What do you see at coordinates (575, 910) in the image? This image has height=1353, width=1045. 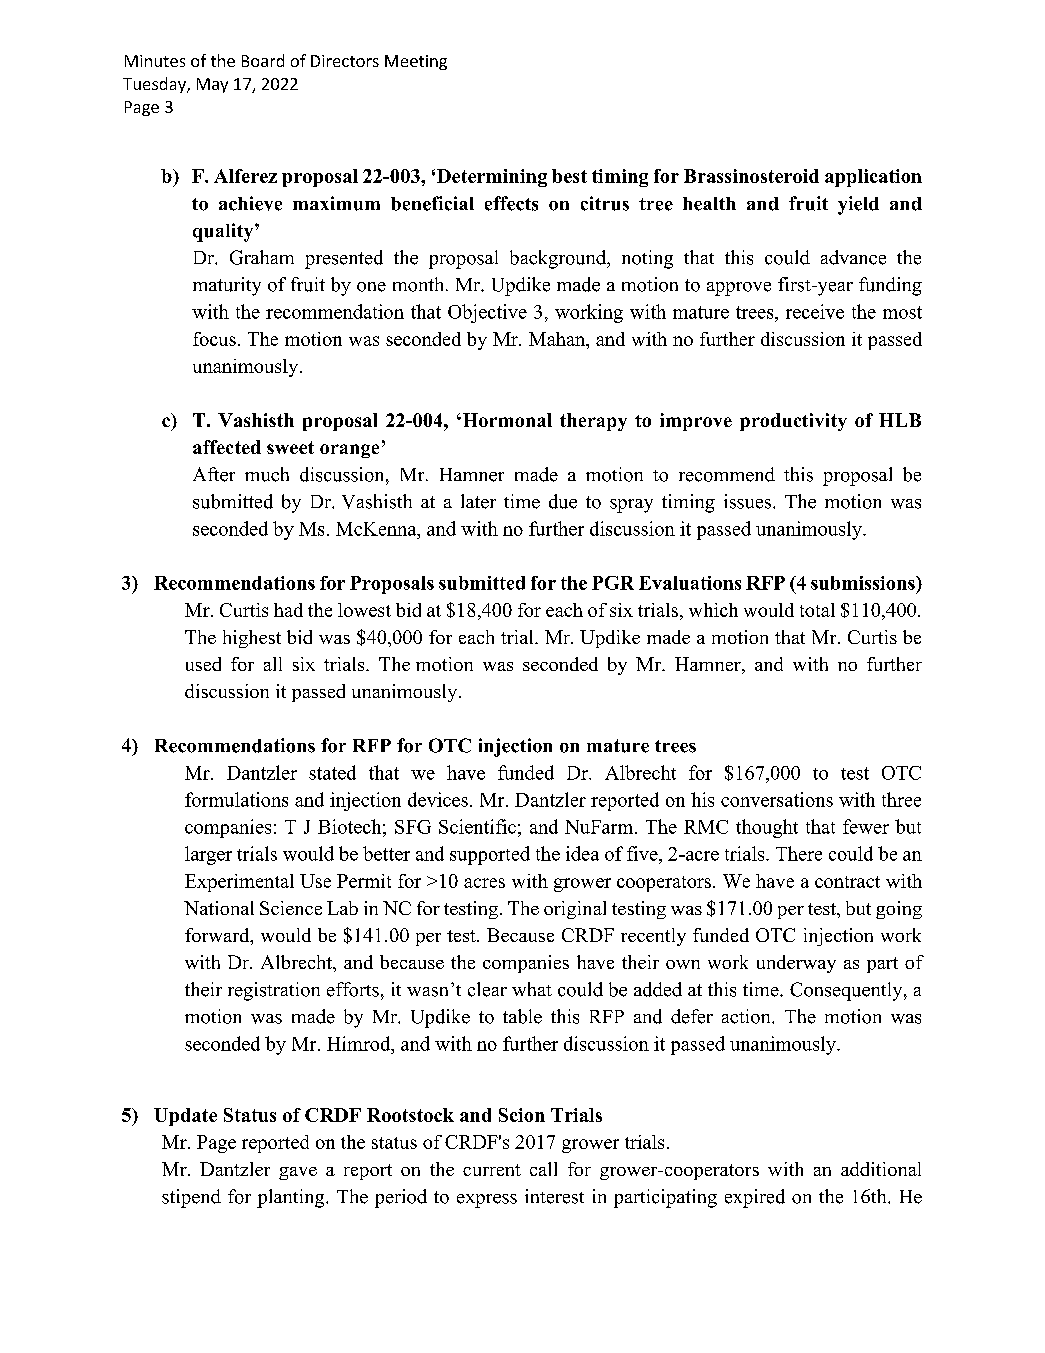 I see `original` at bounding box center [575, 910].
